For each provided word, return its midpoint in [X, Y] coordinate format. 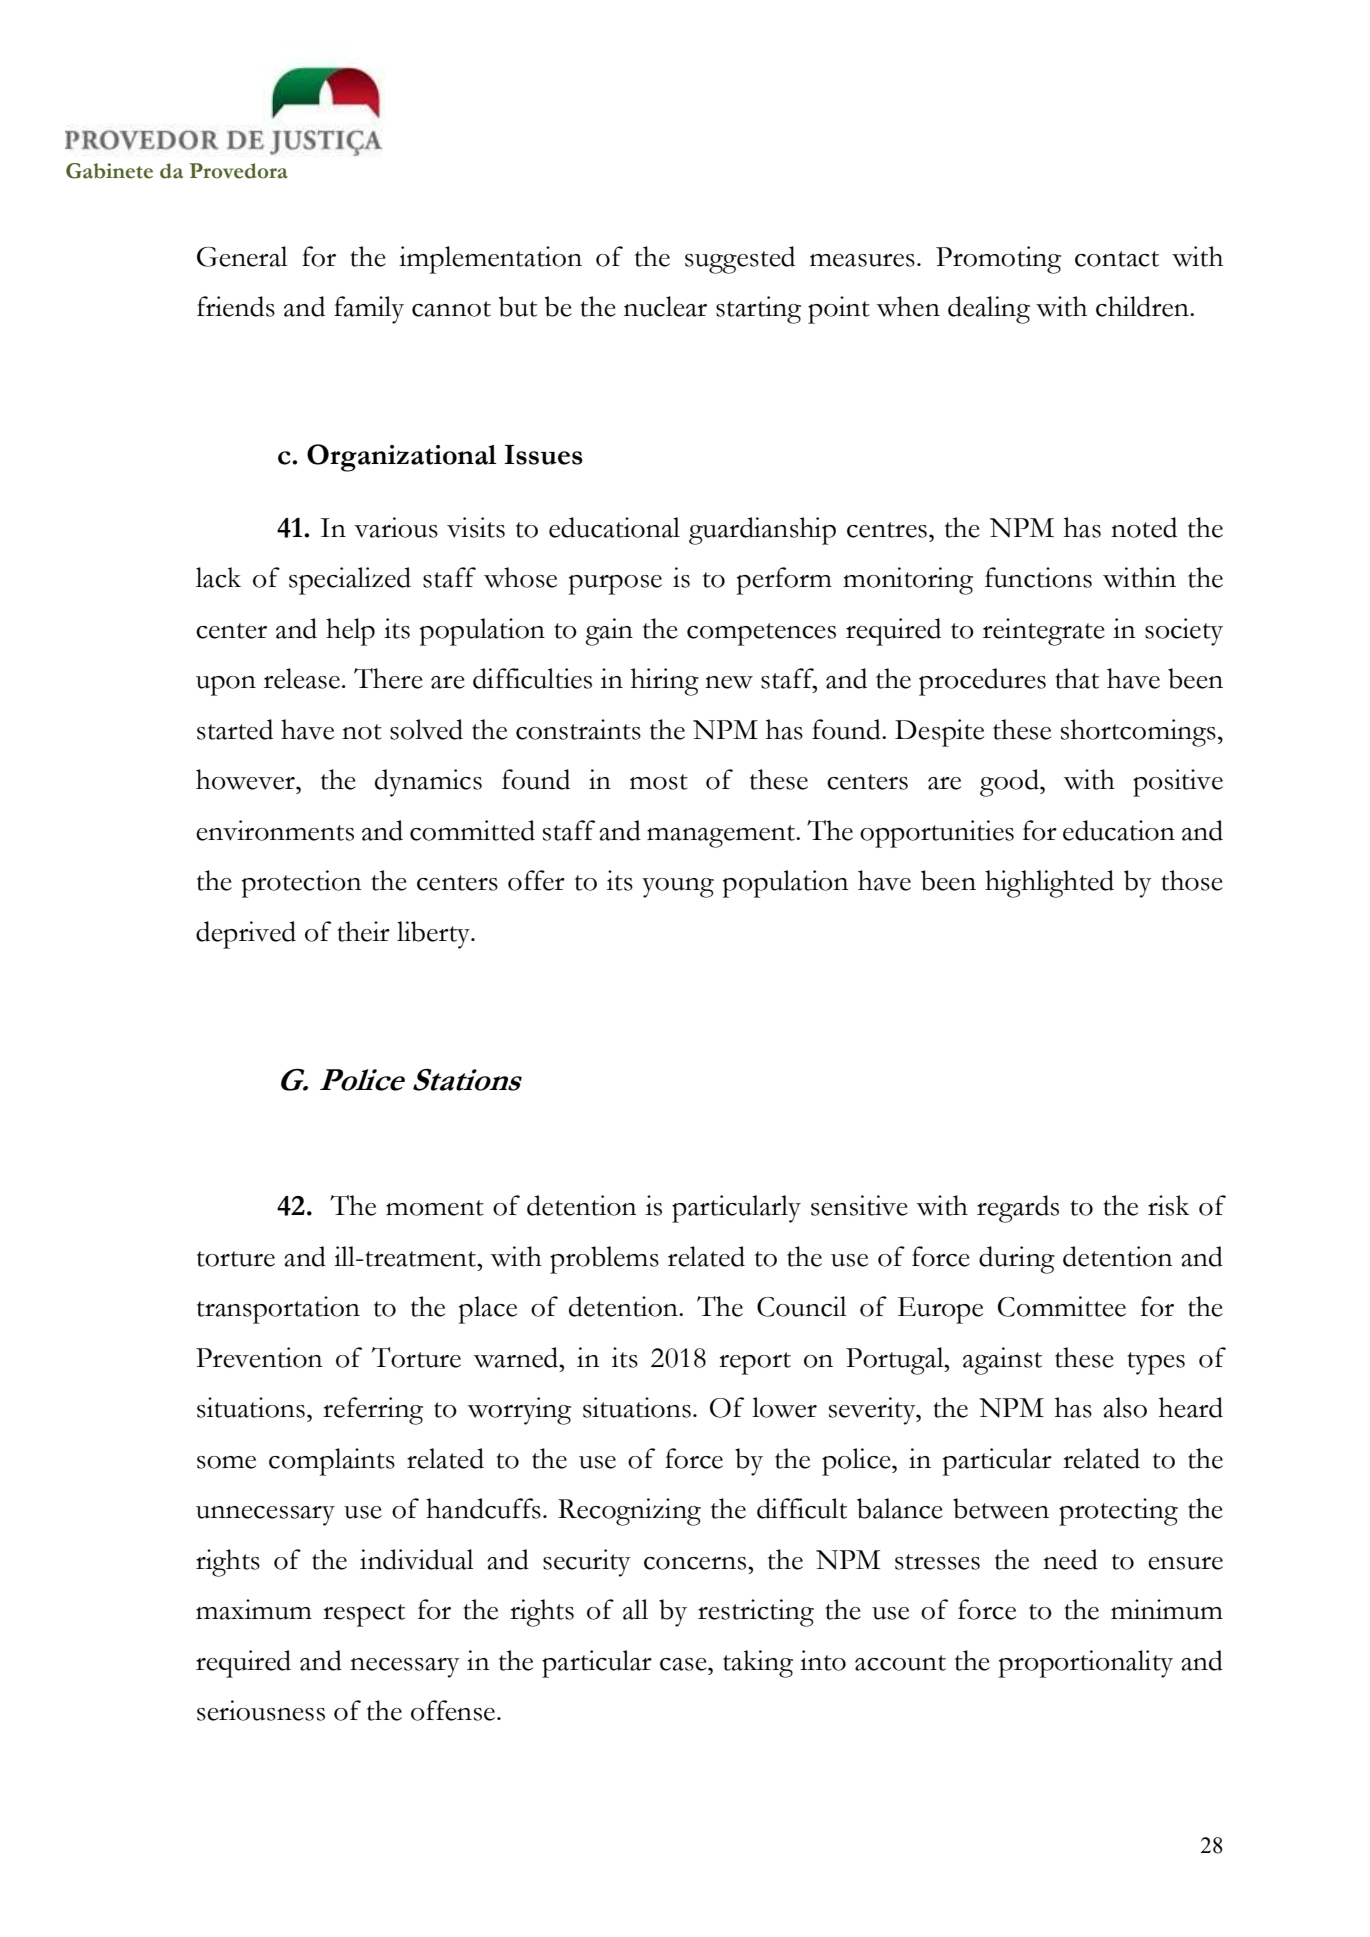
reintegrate [1044, 632]
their [363, 931]
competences [761, 634]
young [678, 888]
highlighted [1049, 884]
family [369, 310]
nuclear [665, 306]
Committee [1062, 1306]
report [755, 1363]
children [1143, 306]
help [350, 632]
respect [364, 1615]
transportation [278, 1310]
